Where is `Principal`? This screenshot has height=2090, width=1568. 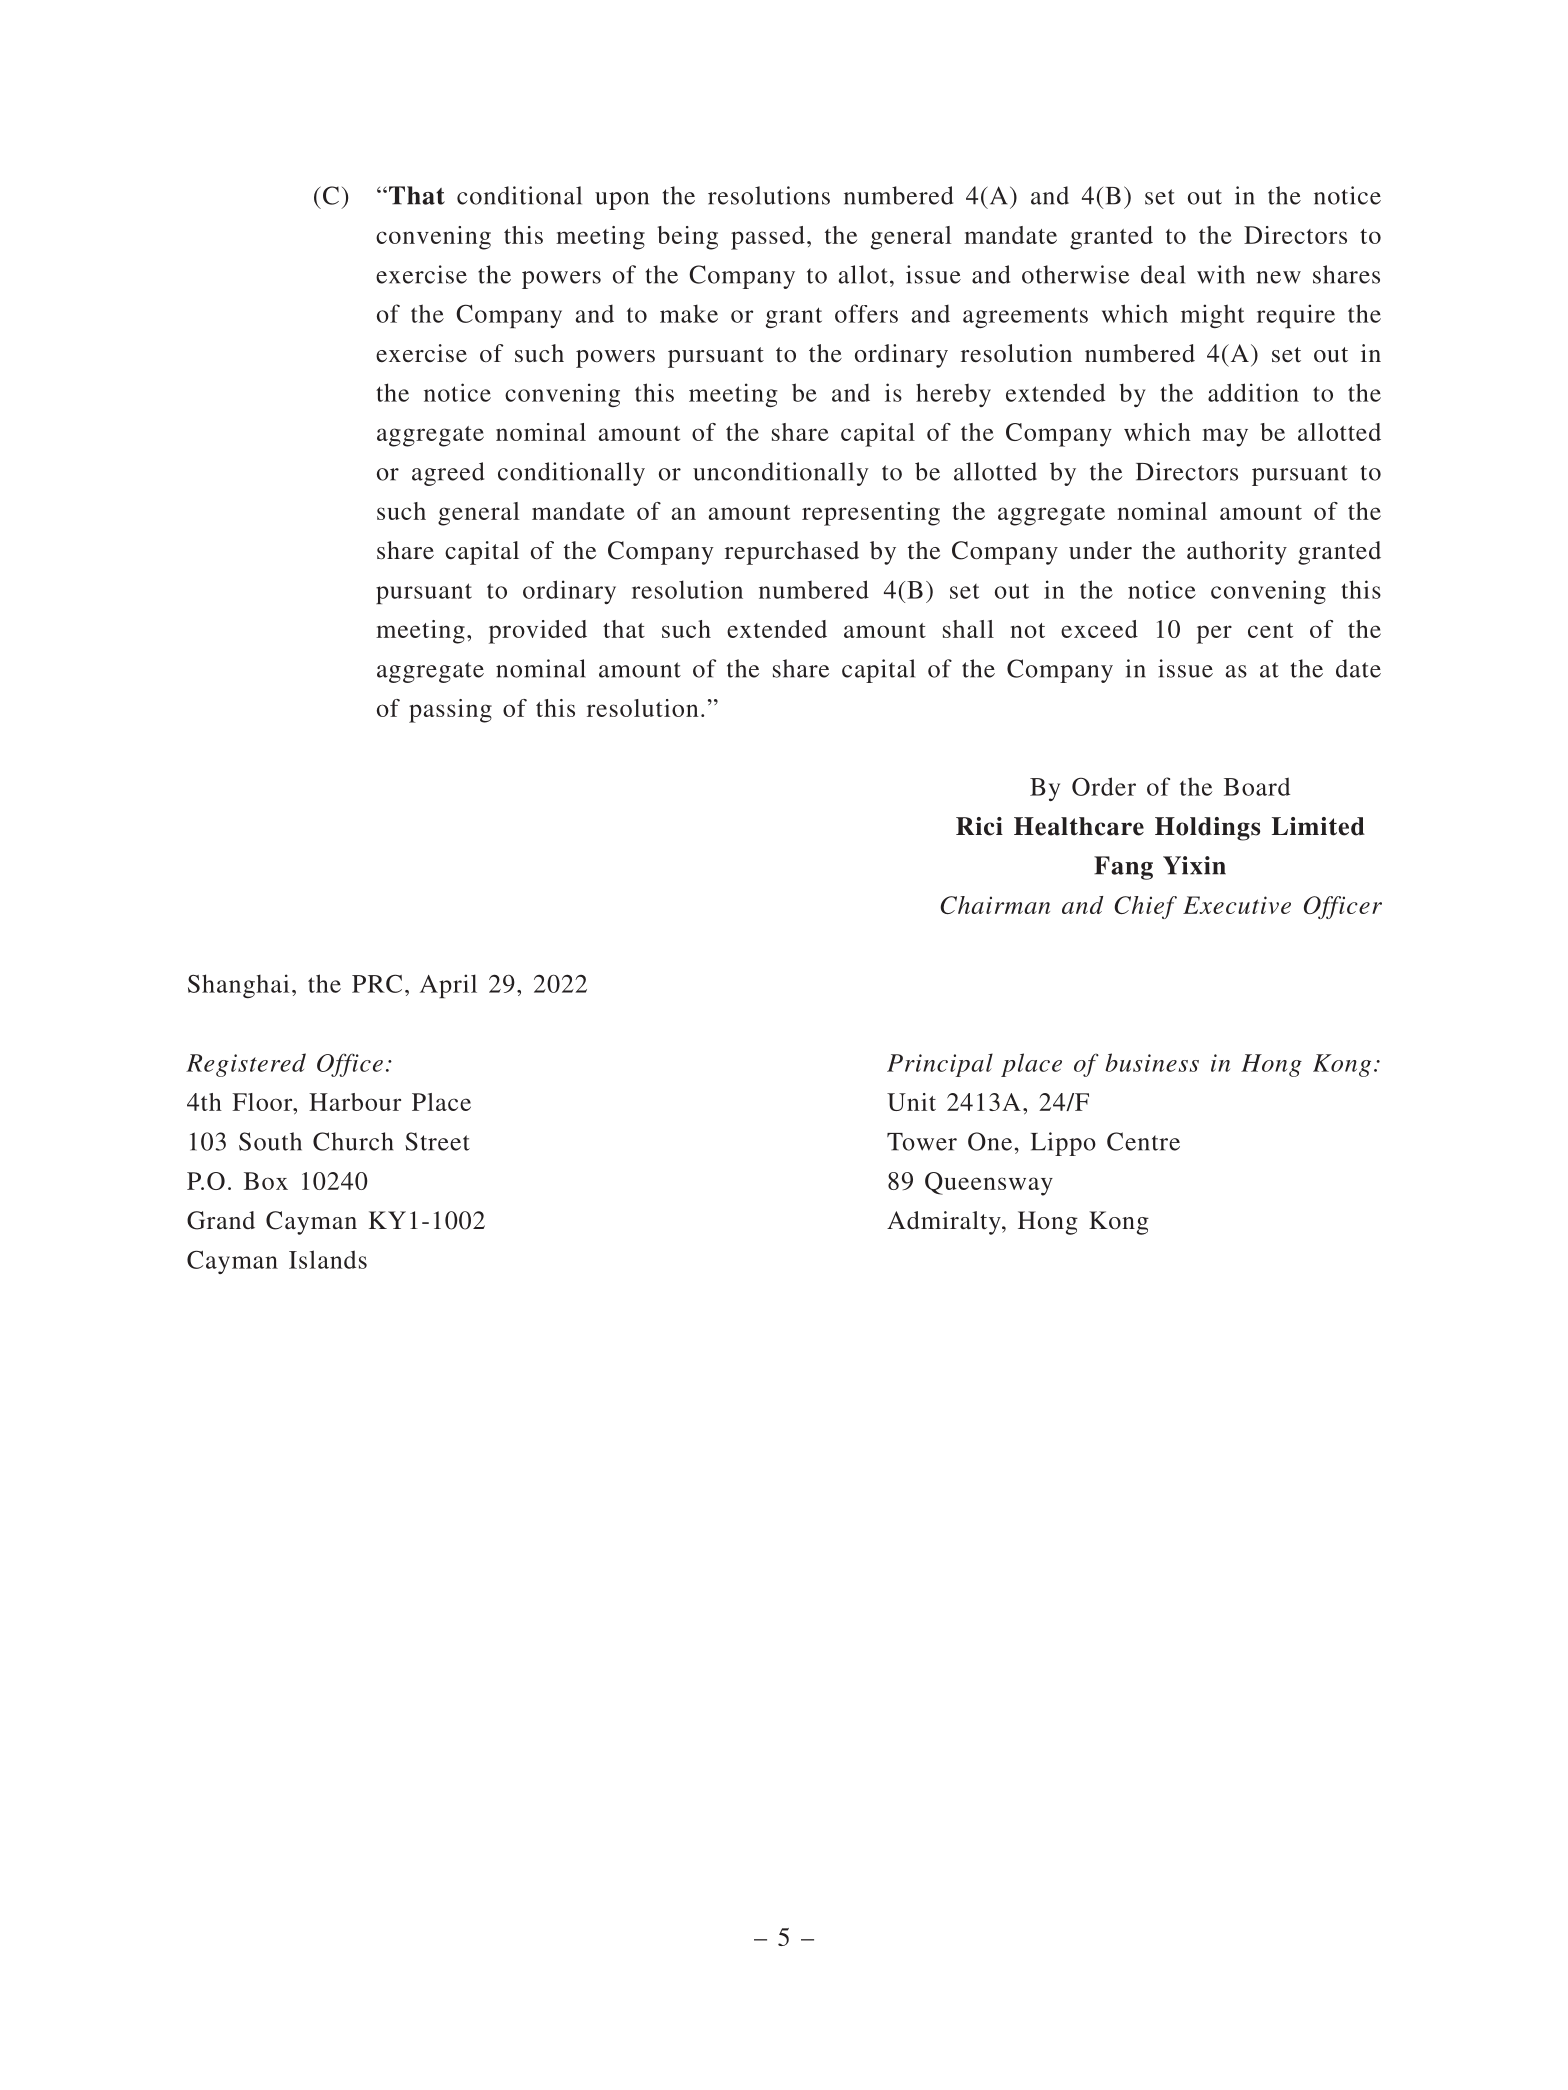
Principal is located at coordinates (940, 1065).
